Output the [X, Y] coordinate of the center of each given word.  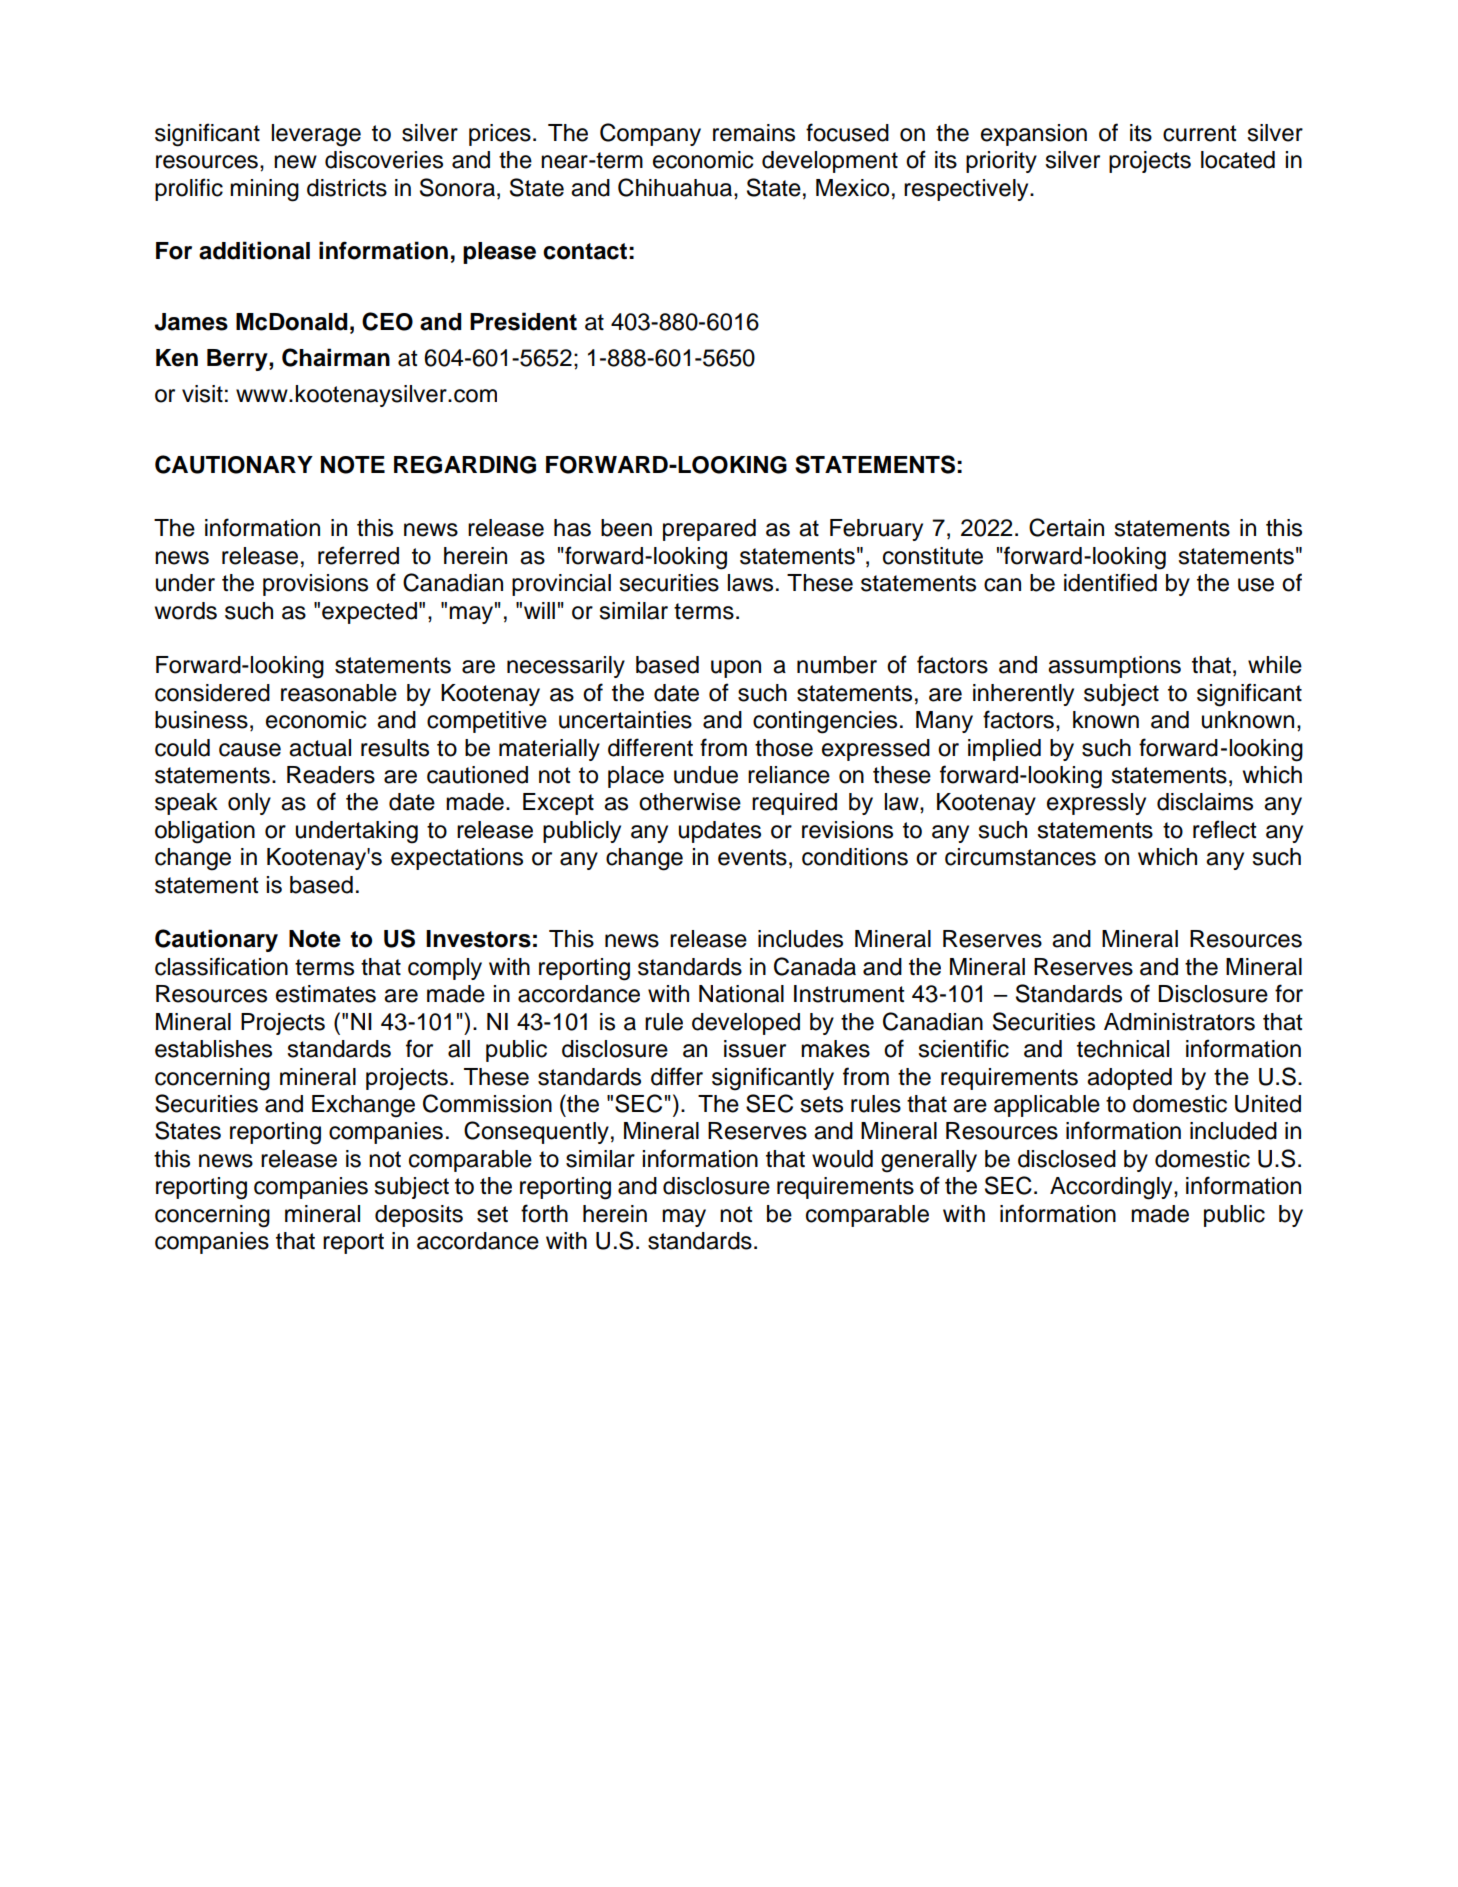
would [842, 1159]
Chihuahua [676, 187]
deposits [419, 1216]
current [1200, 133]
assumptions [1114, 667]
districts [347, 188]
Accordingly [1112, 1188]
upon [736, 669]
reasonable [339, 693]
